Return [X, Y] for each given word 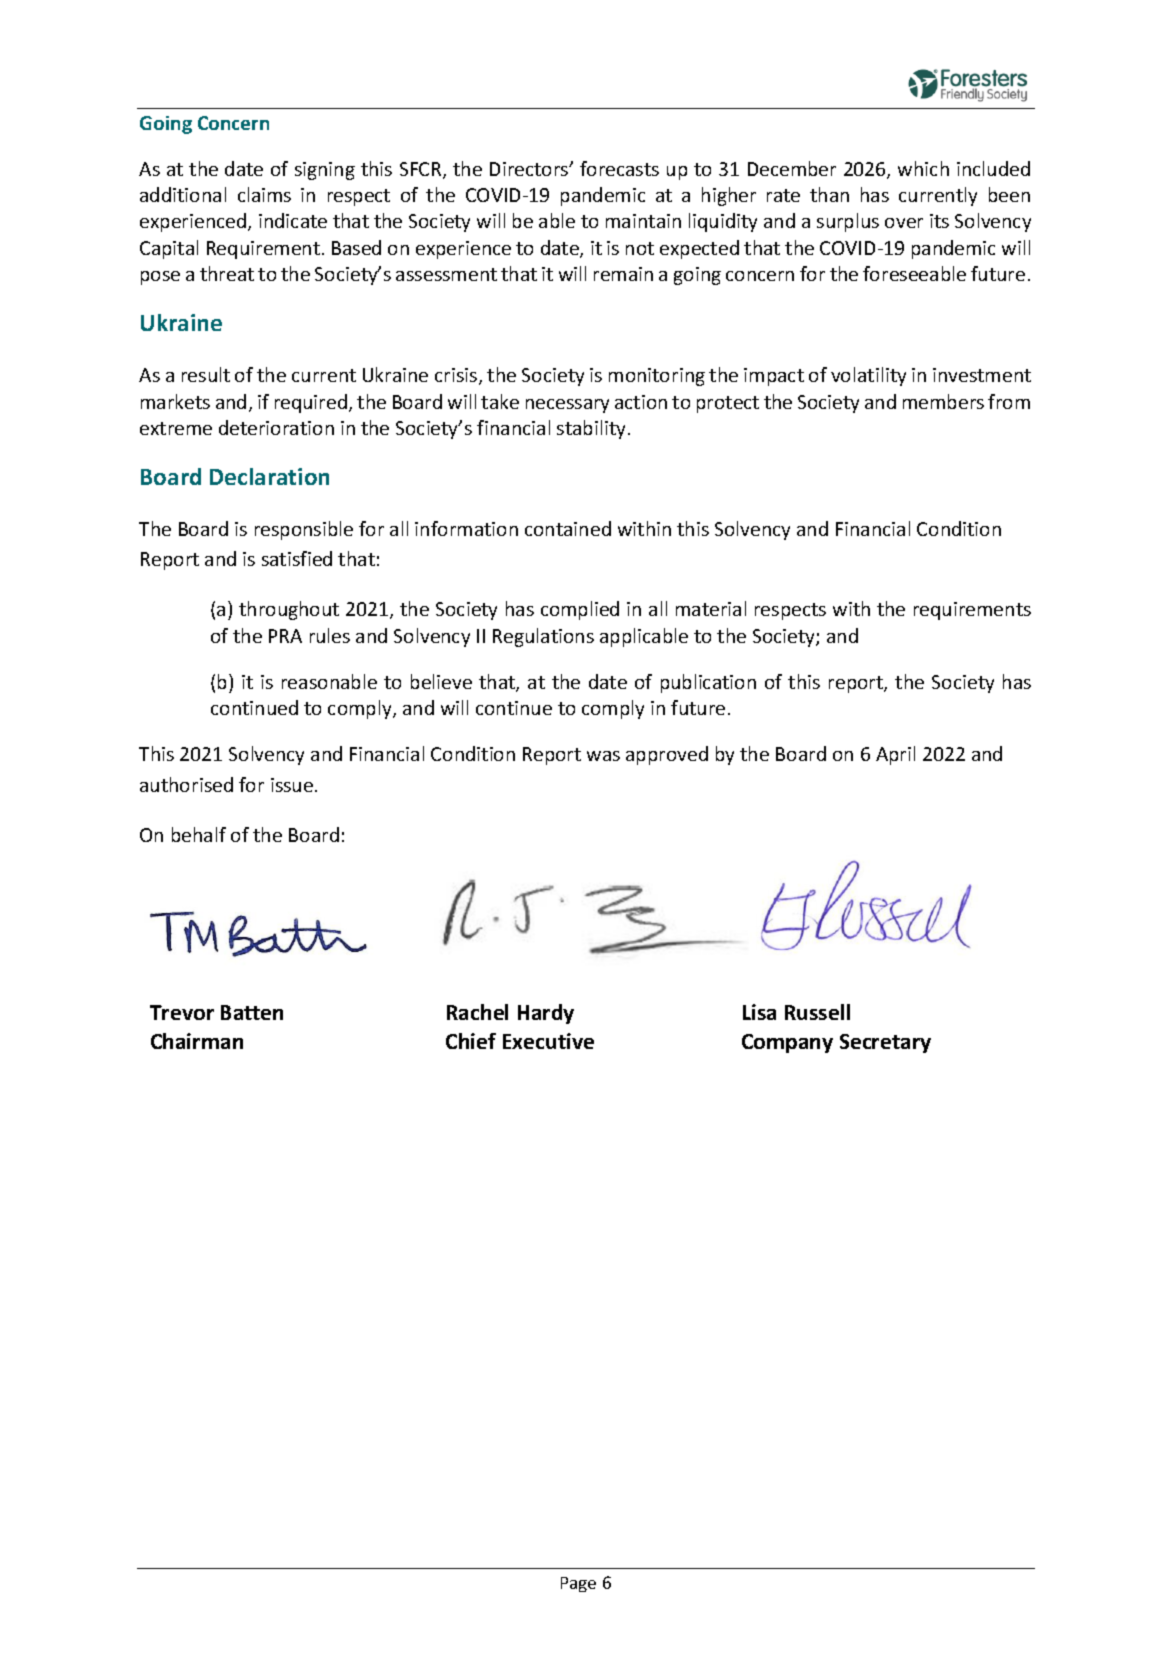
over [904, 223]
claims [264, 194]
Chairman [197, 1041]
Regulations [543, 637]
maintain [643, 221]
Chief [471, 1041]
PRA [285, 636]
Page [578, 1584]
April [895, 755]
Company [787, 1043]
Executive [548, 1041]
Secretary [885, 1043]
